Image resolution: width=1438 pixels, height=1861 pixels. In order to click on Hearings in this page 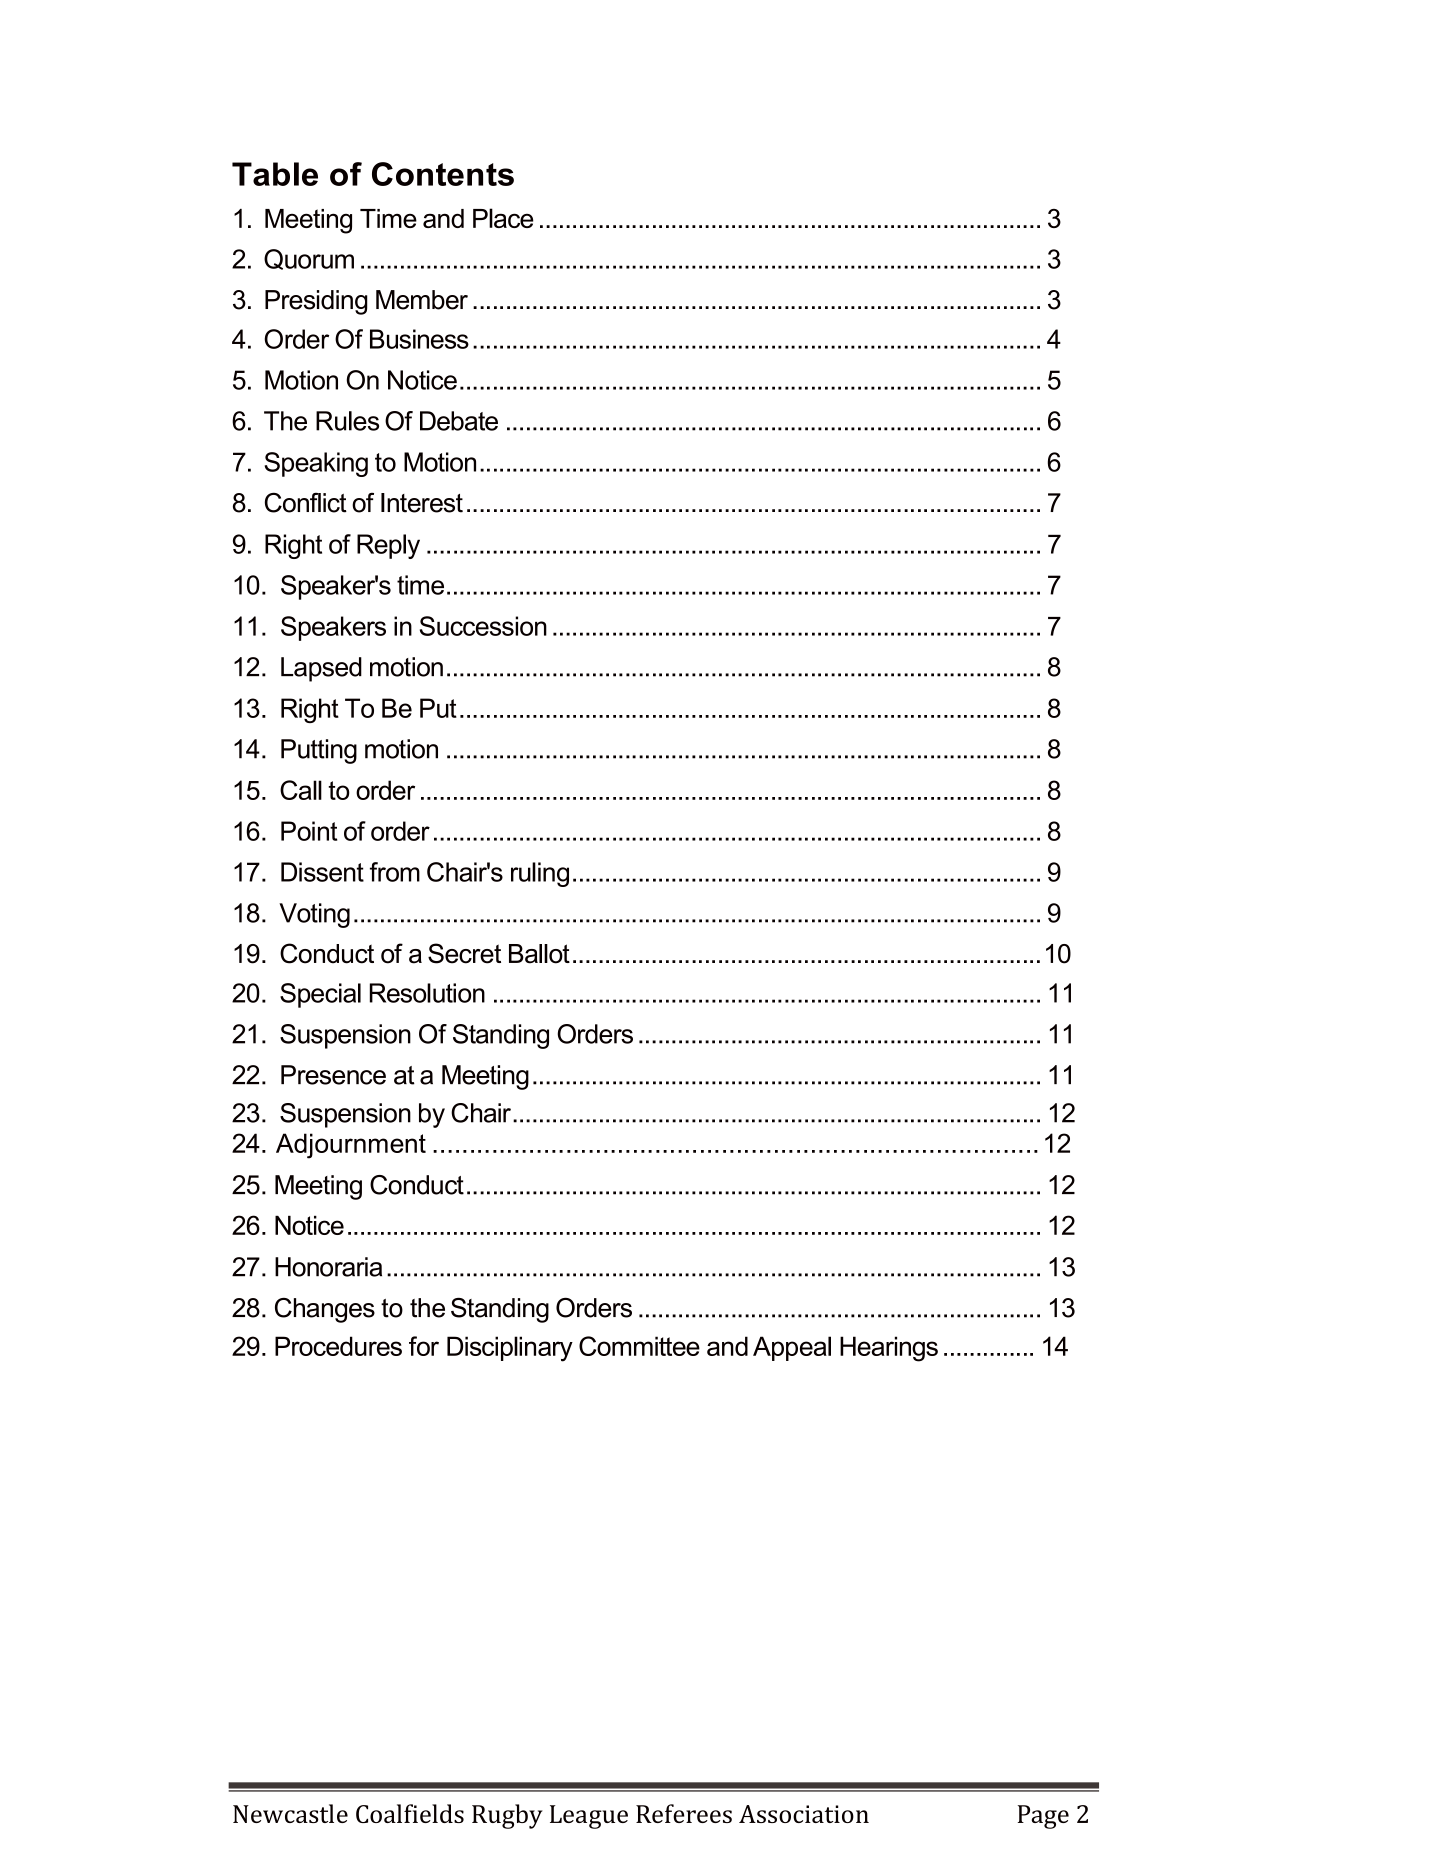, I will do `click(889, 1349)`.
